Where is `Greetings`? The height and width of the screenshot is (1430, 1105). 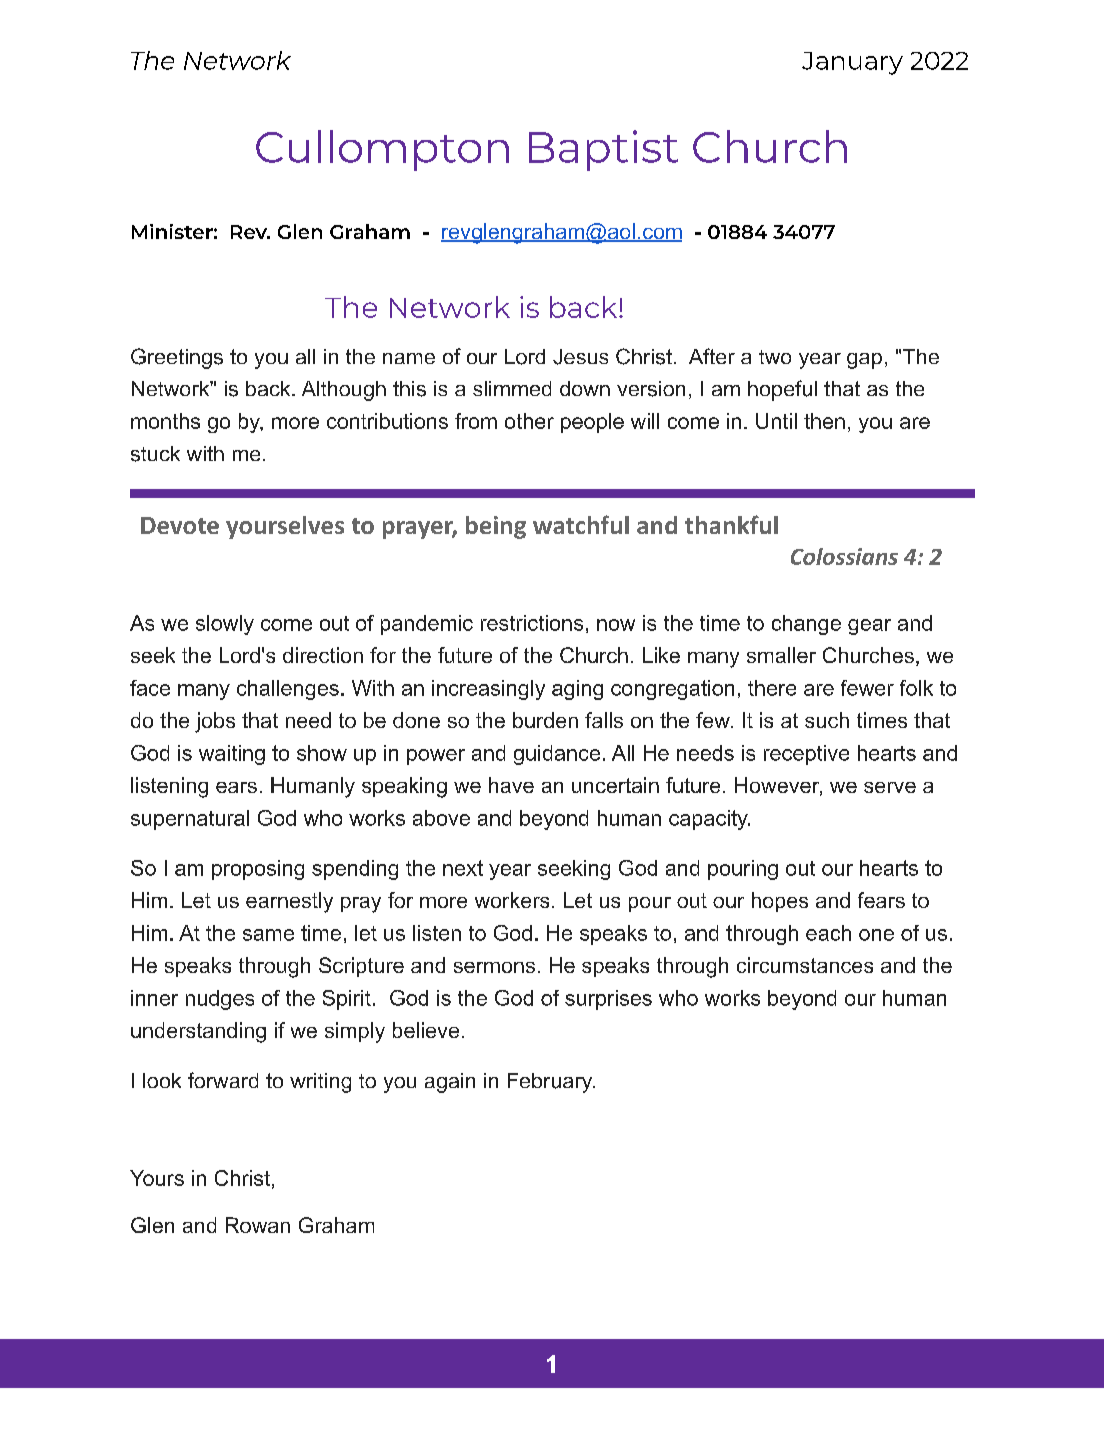
Greetings is located at coordinates (177, 358).
